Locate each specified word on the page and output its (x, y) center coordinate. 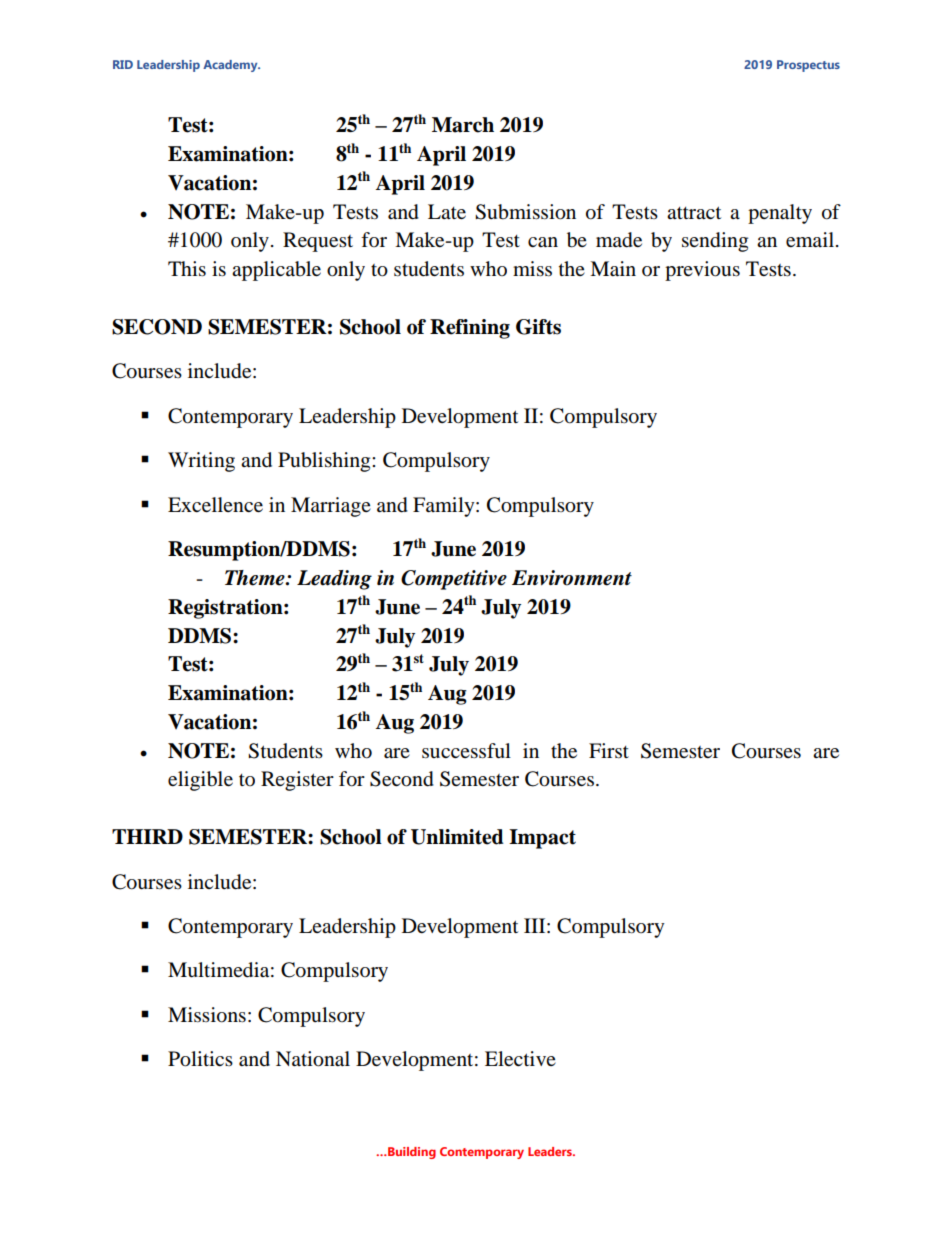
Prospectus (808, 66)
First (609, 750)
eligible (200, 781)
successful (466, 751)
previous (702, 271)
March (463, 125)
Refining (470, 329)
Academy (231, 66)
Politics (200, 1059)
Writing (201, 462)
